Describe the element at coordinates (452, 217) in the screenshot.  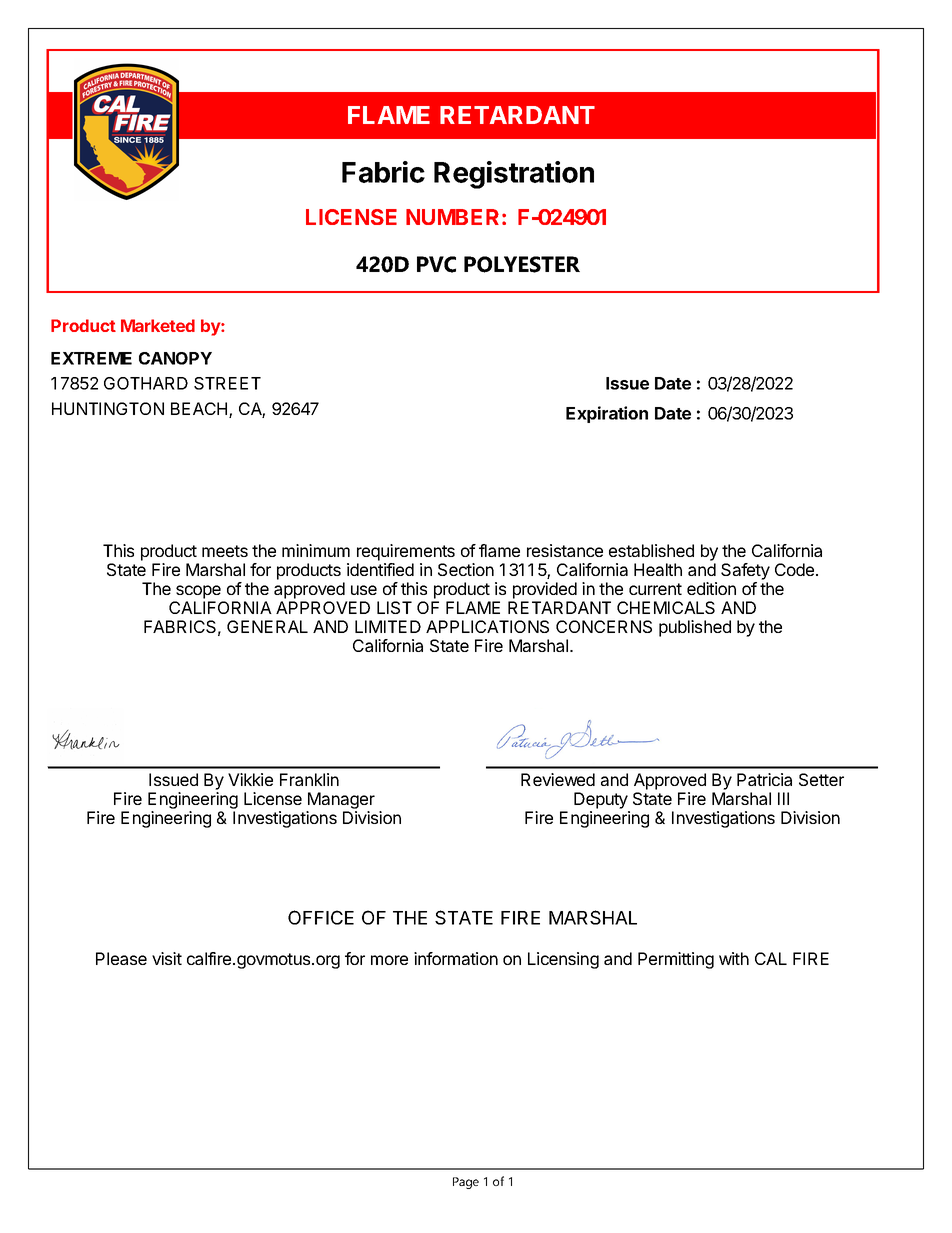
I see `NUMBER` at that location.
